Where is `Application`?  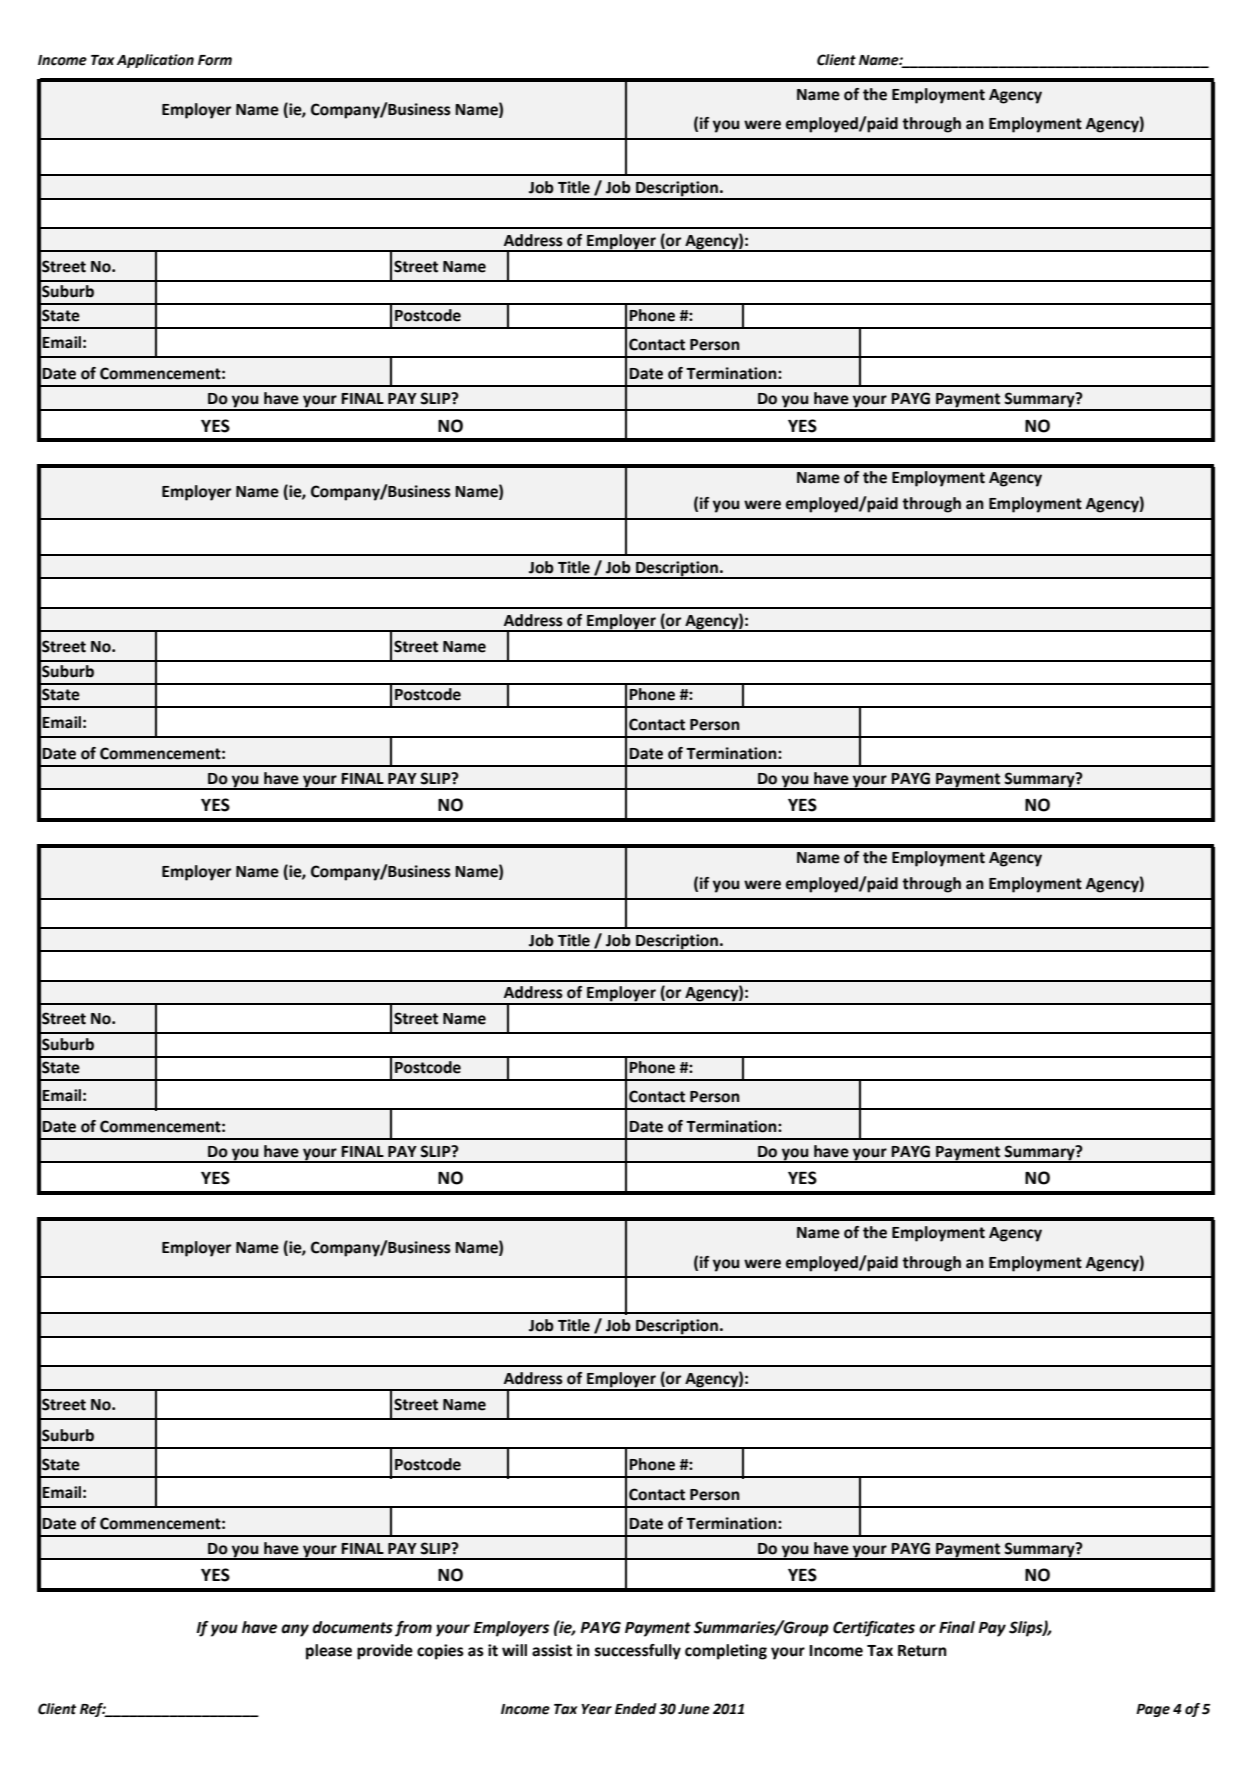 Application is located at coordinates (155, 61).
